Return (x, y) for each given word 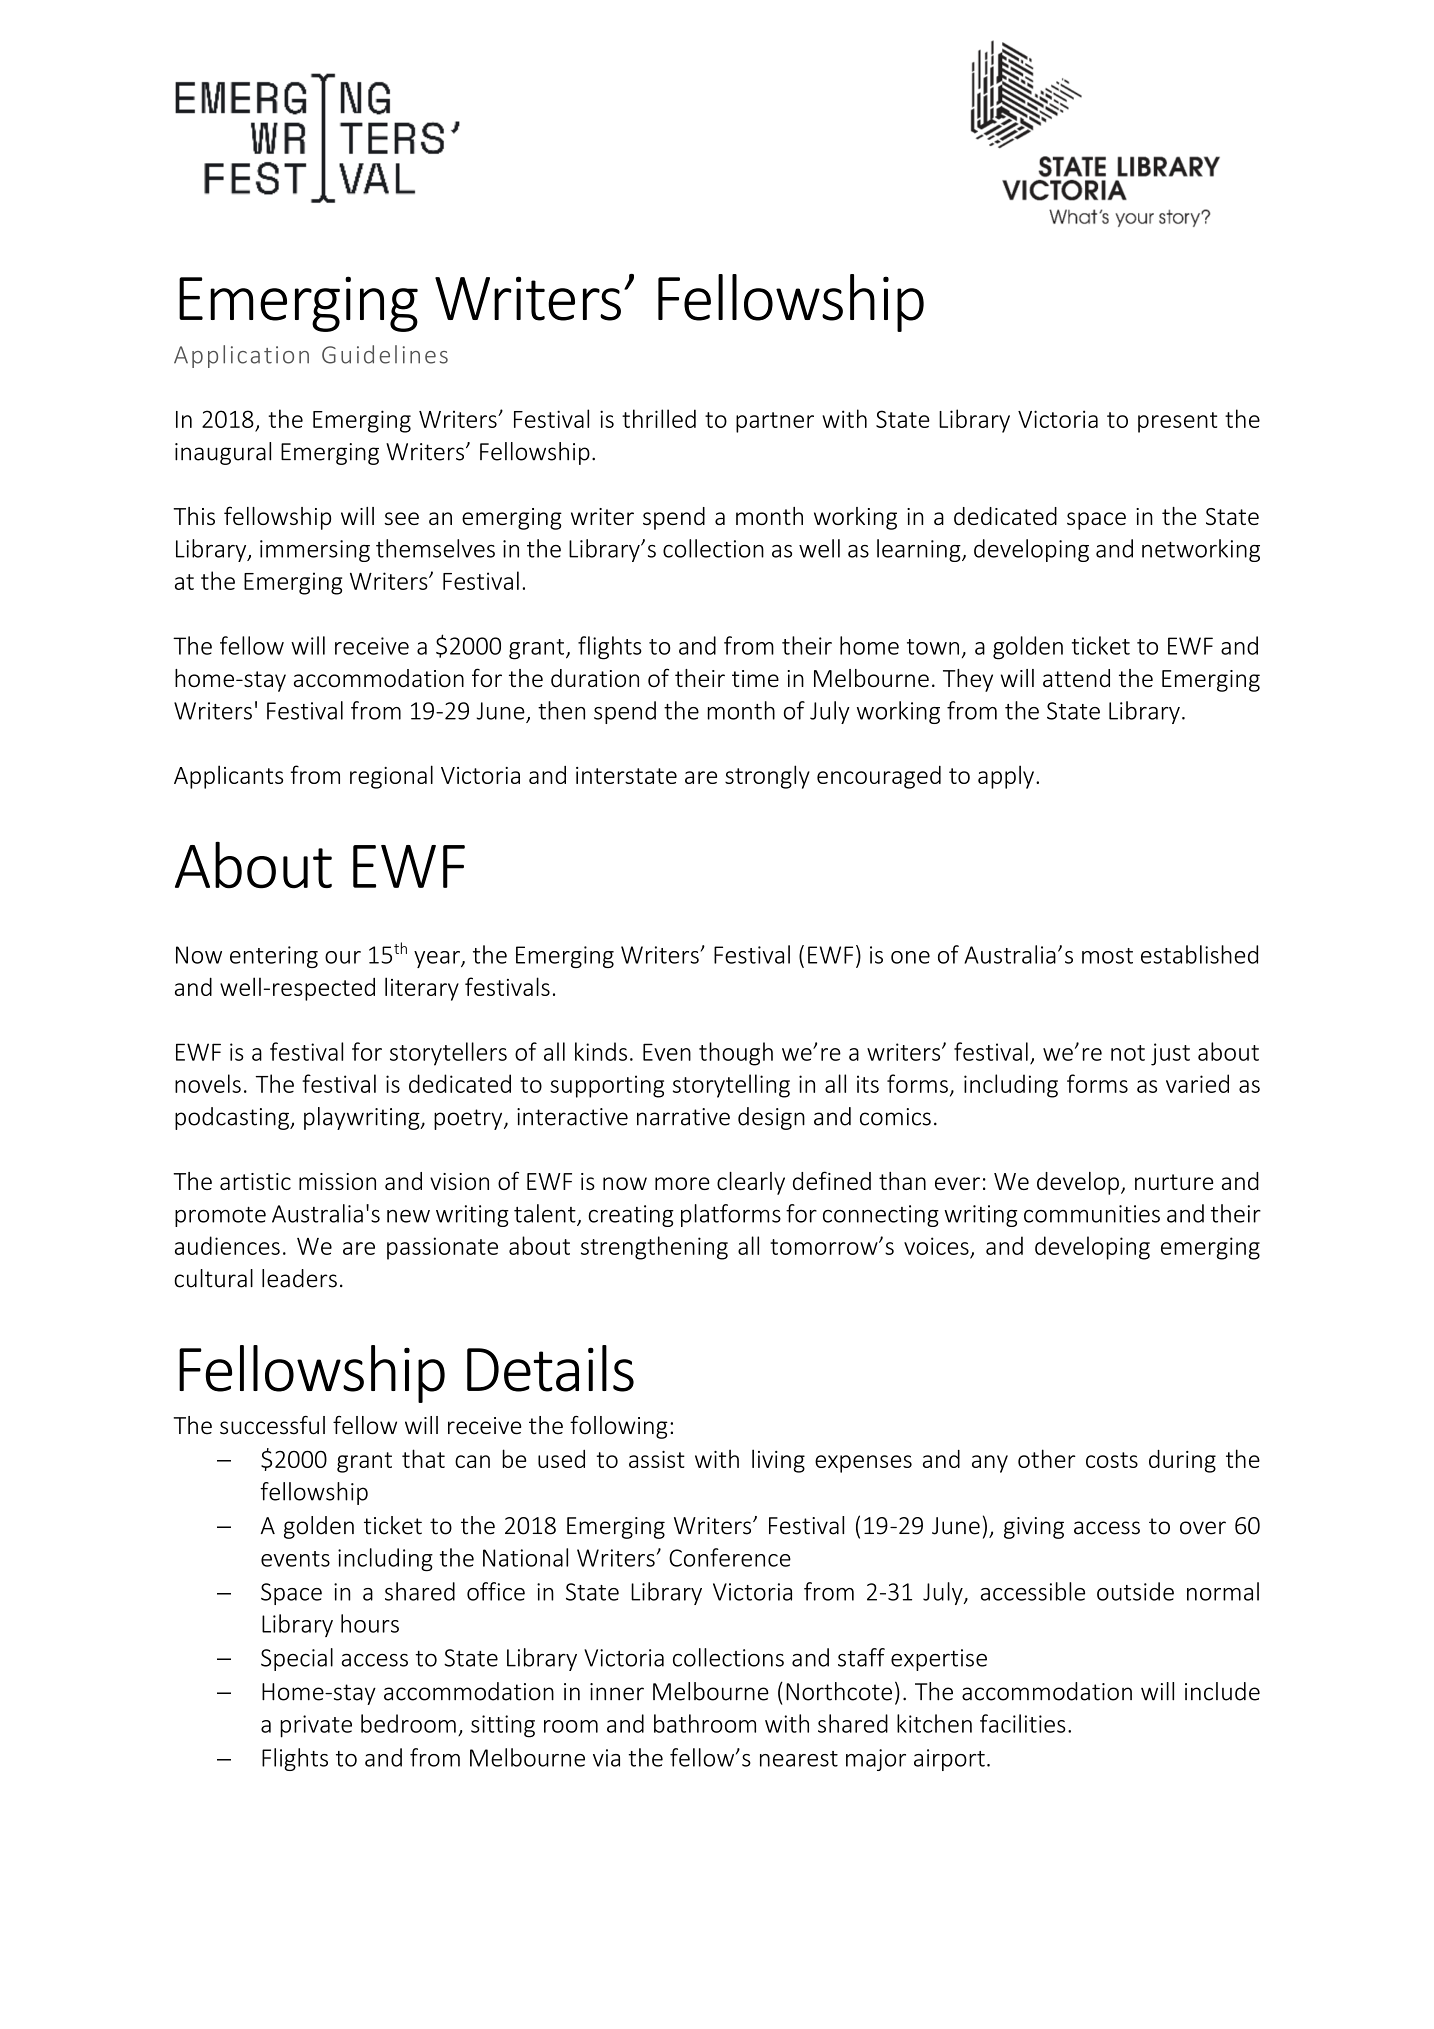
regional (391, 777)
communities (1092, 1214)
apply (1006, 777)
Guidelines (385, 354)
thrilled (659, 418)
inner (617, 1692)
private (316, 1726)
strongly (767, 777)
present (1177, 422)
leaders (299, 1278)
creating (631, 1216)
